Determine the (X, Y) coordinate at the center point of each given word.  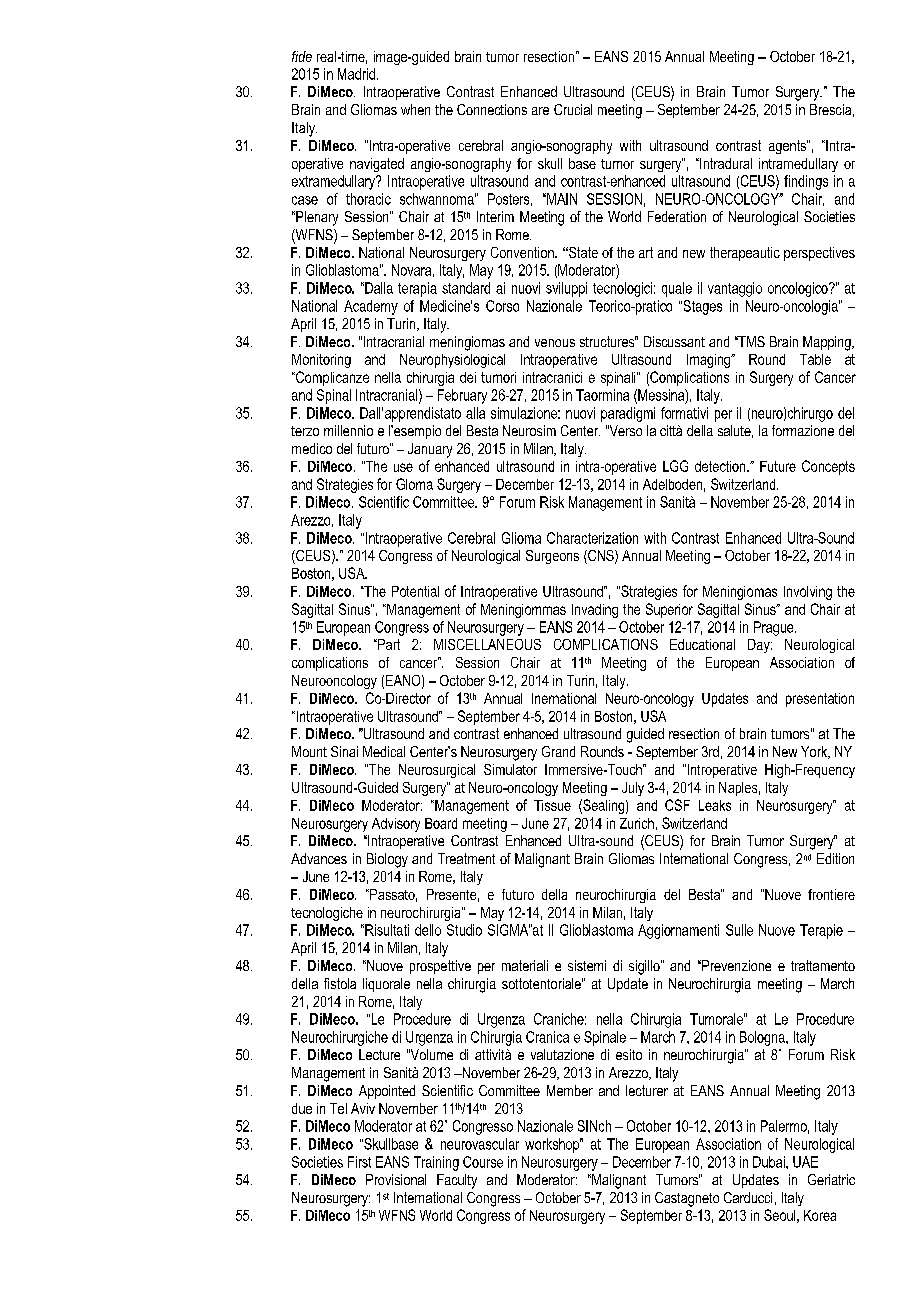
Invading (595, 611)
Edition (835, 858)
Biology (387, 860)
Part (388, 644)
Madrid (356, 74)
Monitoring (321, 361)
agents (788, 147)
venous (555, 343)
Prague (775, 628)
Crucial (573, 109)
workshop (553, 1145)
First (359, 1162)
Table (815, 359)
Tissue (552, 805)
